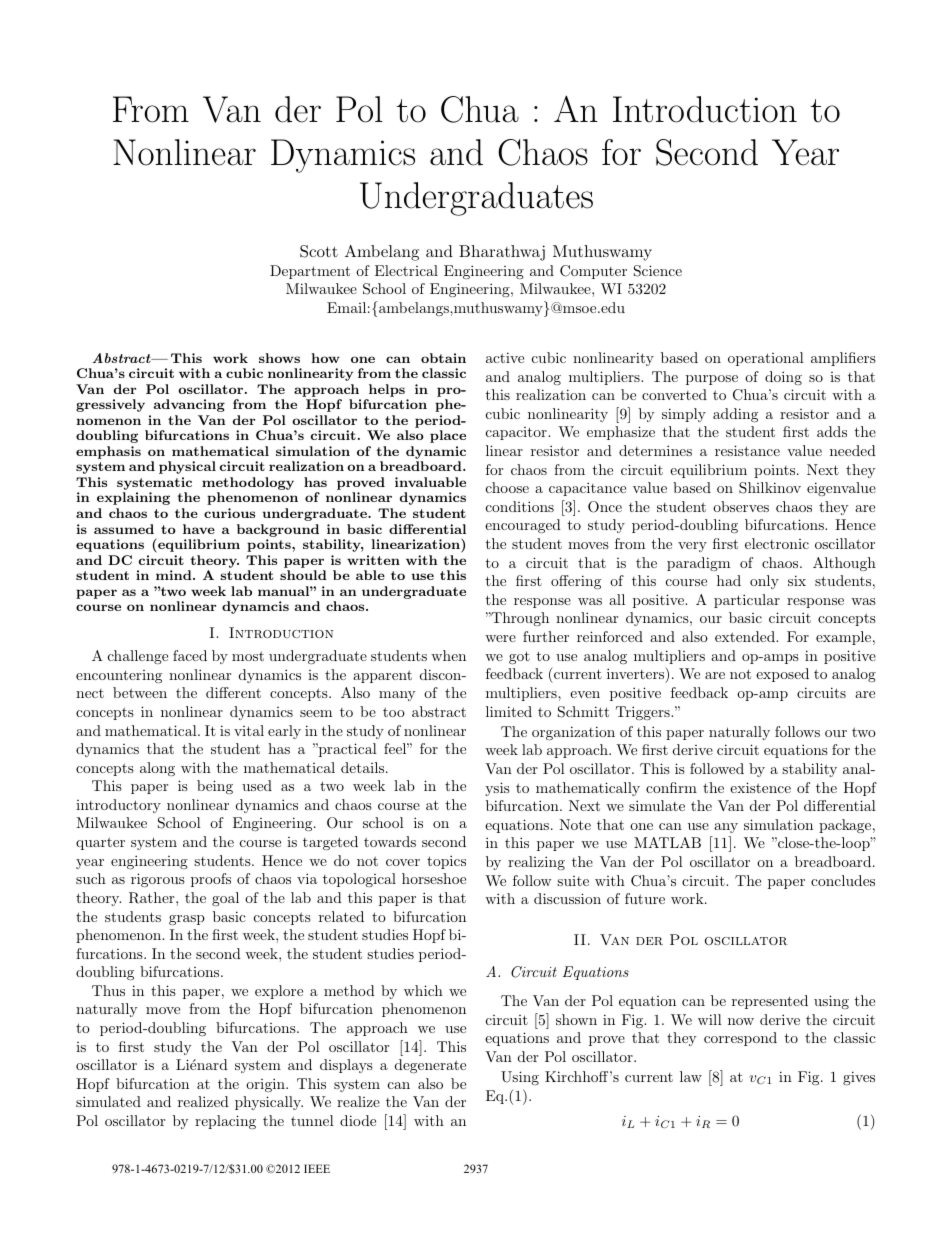 This image has width=952, height=1233. Describe the element at coordinates (747, 601) in the image. I see `particular` at that location.
